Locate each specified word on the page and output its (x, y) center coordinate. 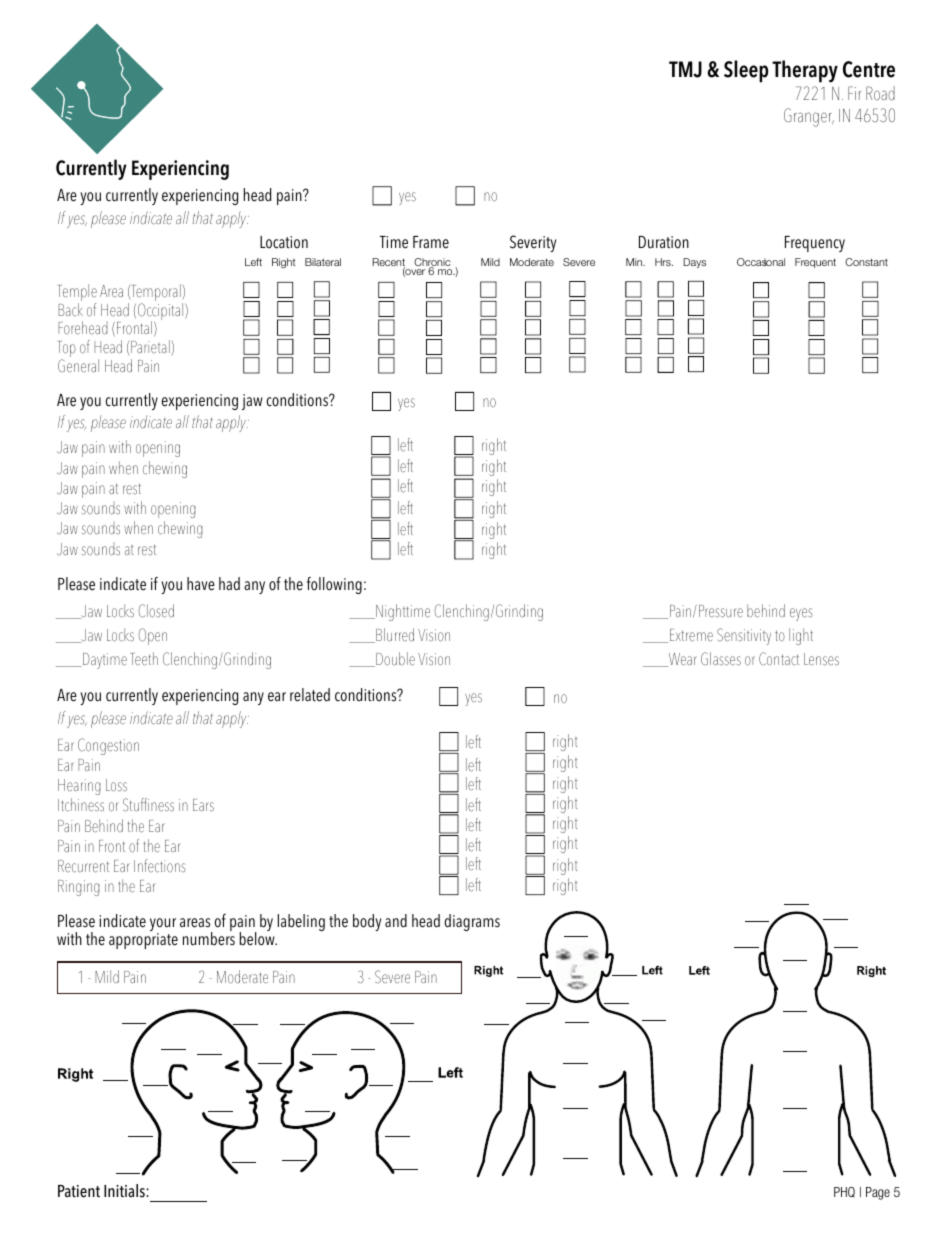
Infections (160, 866)
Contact (779, 659)
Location (284, 242)
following (334, 585)
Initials (125, 1191)
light (801, 636)
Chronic (432, 263)
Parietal (151, 348)
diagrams (472, 922)
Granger (809, 117)
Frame (431, 242)
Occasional (761, 262)
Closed (156, 611)
